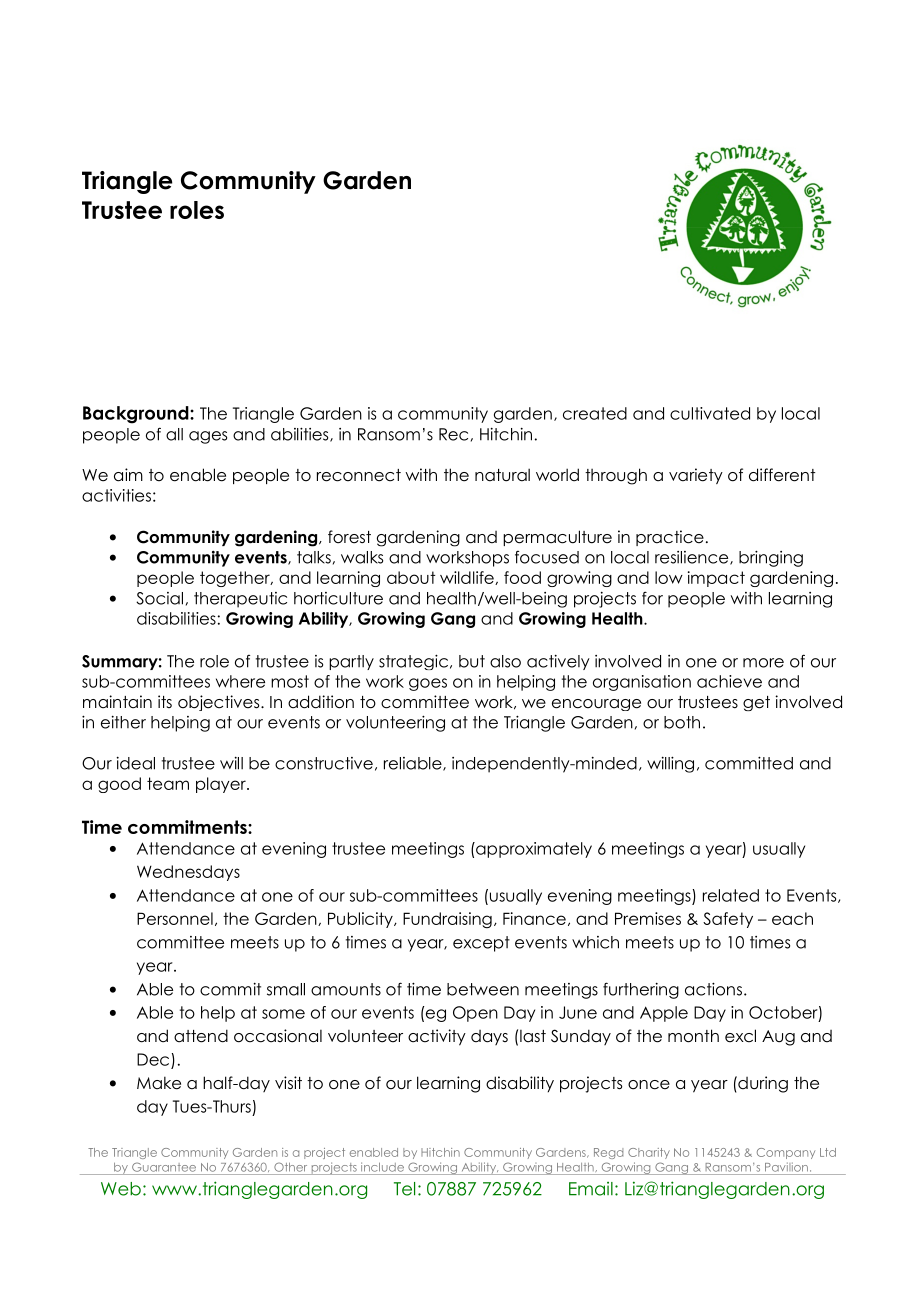 The image size is (924, 1308). I want to click on ages, so click(208, 437).
